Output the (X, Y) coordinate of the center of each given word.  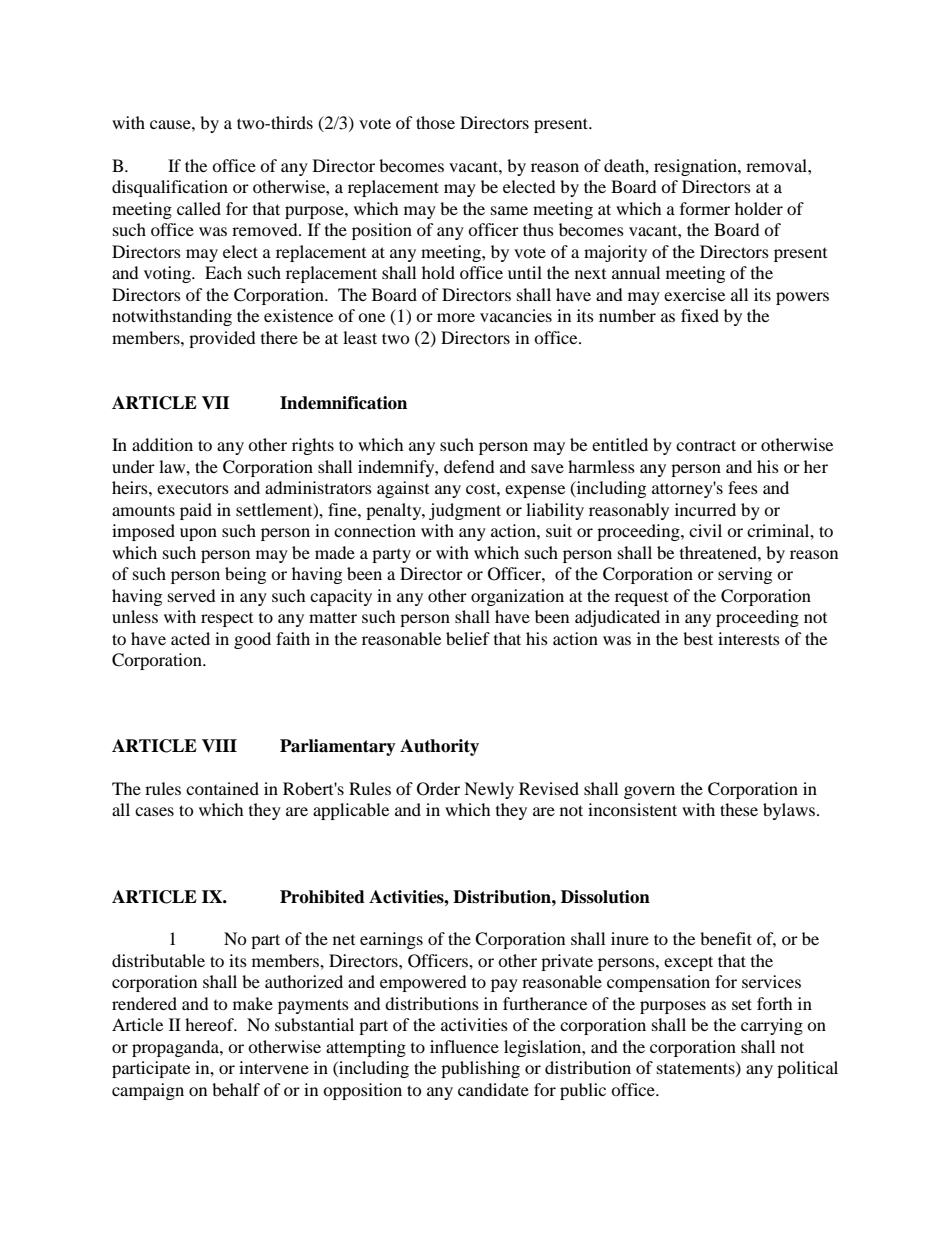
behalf (236, 1089)
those (435, 122)
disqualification (170, 188)
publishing (480, 1069)
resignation (696, 167)
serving (745, 575)
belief (468, 638)
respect (227, 620)
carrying (772, 1026)
